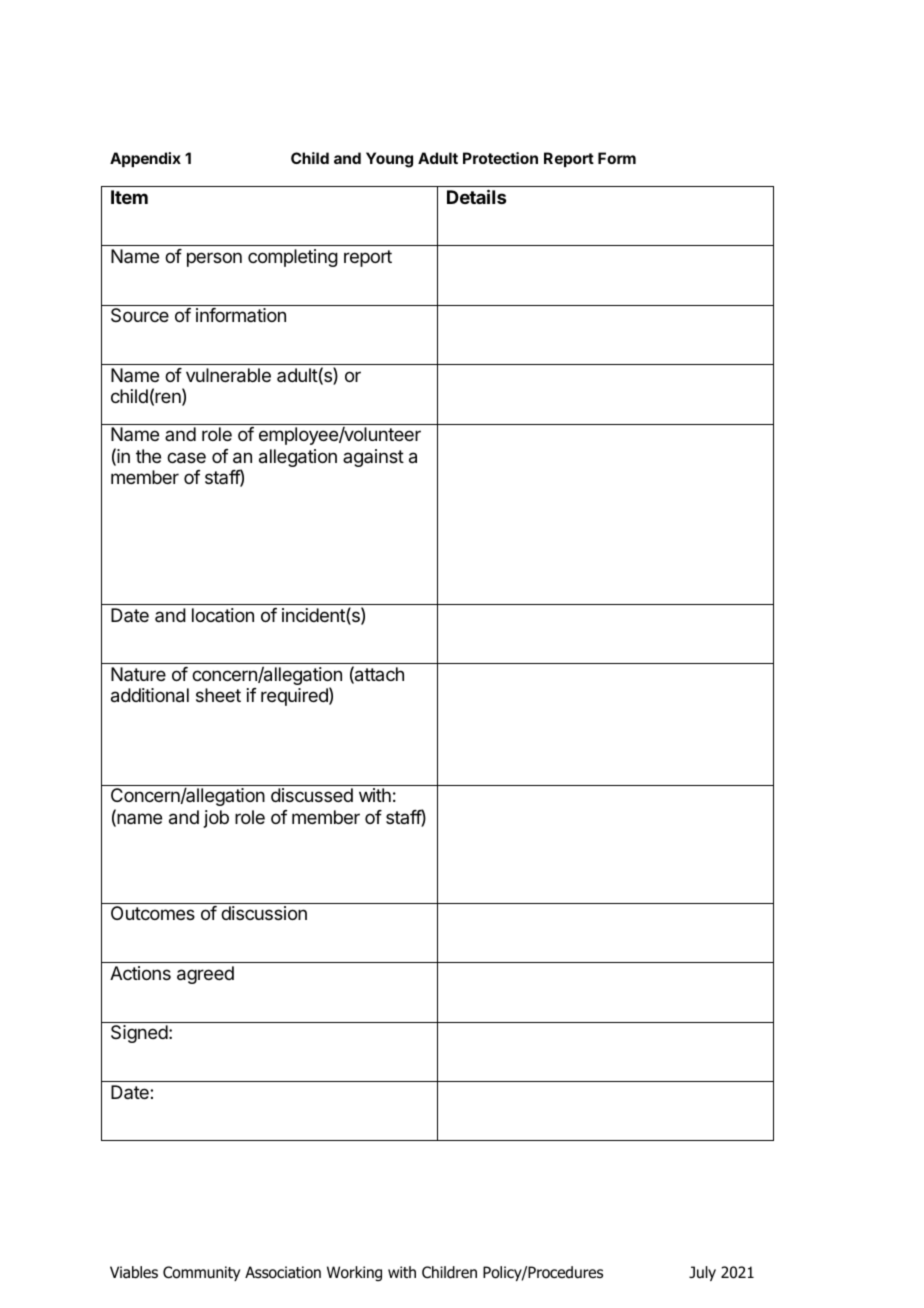  Describe the element at coordinates (373, 458) in the screenshot. I see `against` at that location.
